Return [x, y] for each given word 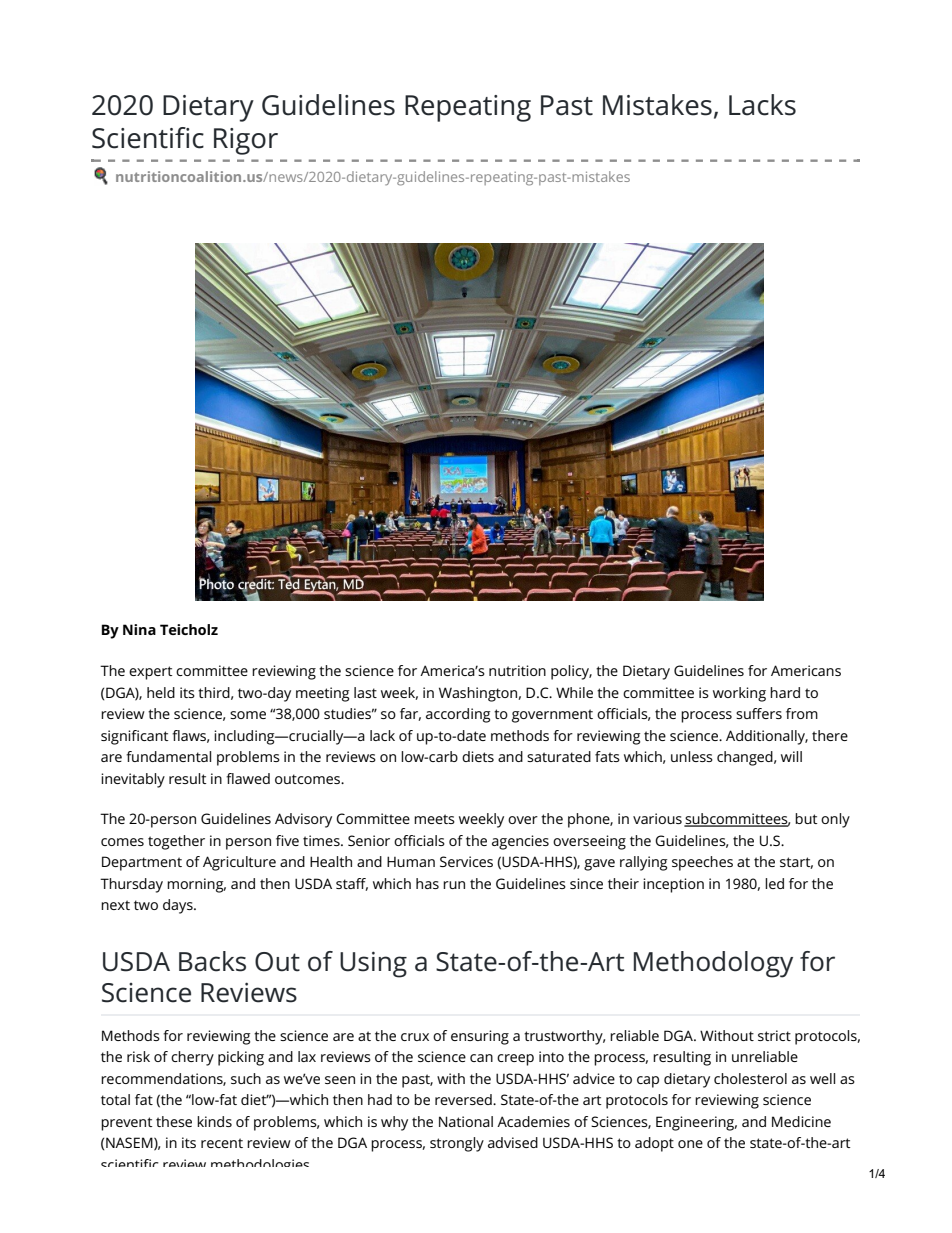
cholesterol [750, 1078]
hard [785, 692]
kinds [214, 1121]
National [466, 1121]
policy [571, 672]
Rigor [246, 141]
